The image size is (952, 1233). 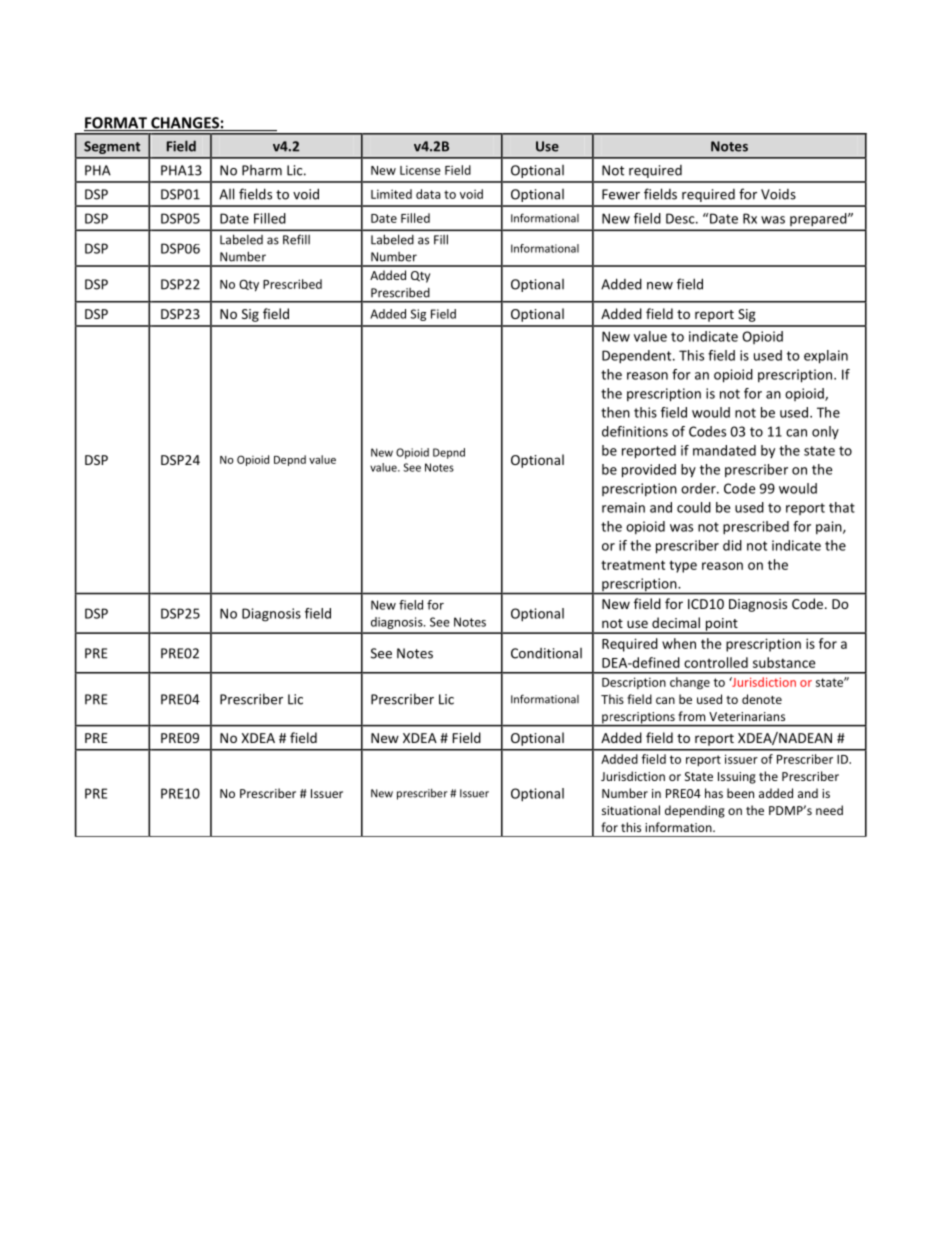 I want to click on provided, so click(x=649, y=471).
